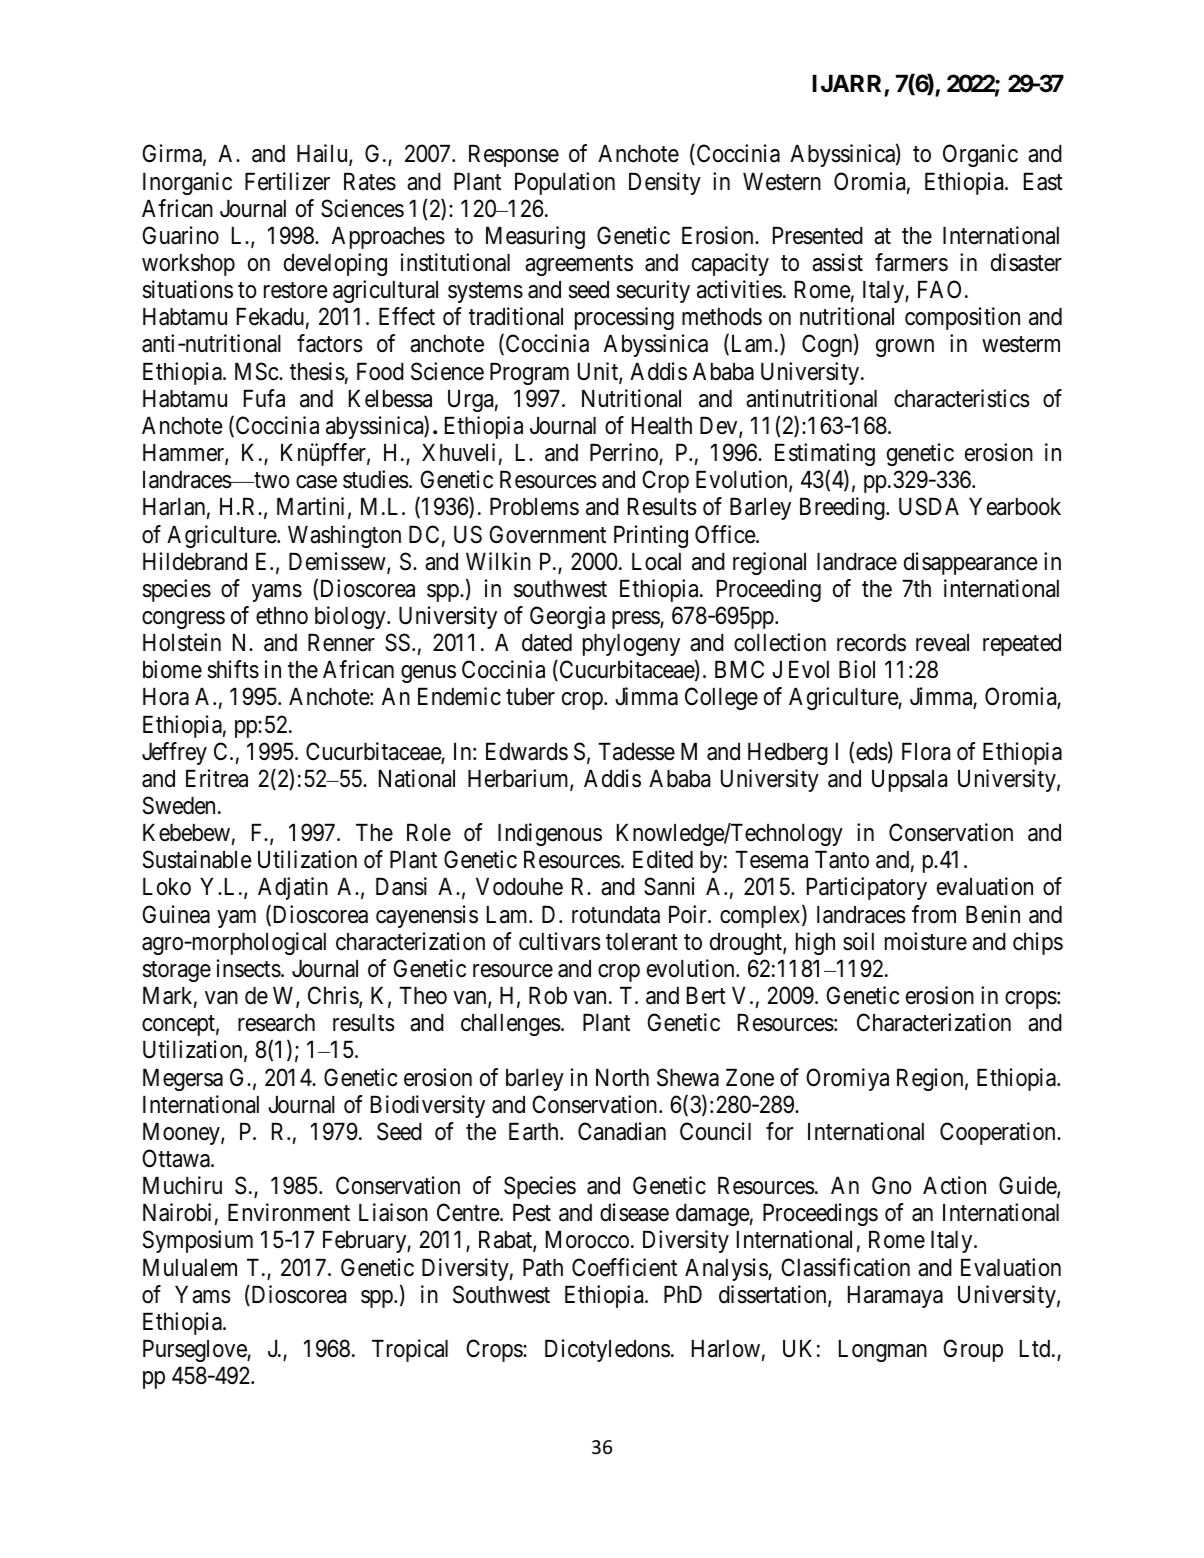  I want to click on Dicotyledons, so click(607, 1350).
